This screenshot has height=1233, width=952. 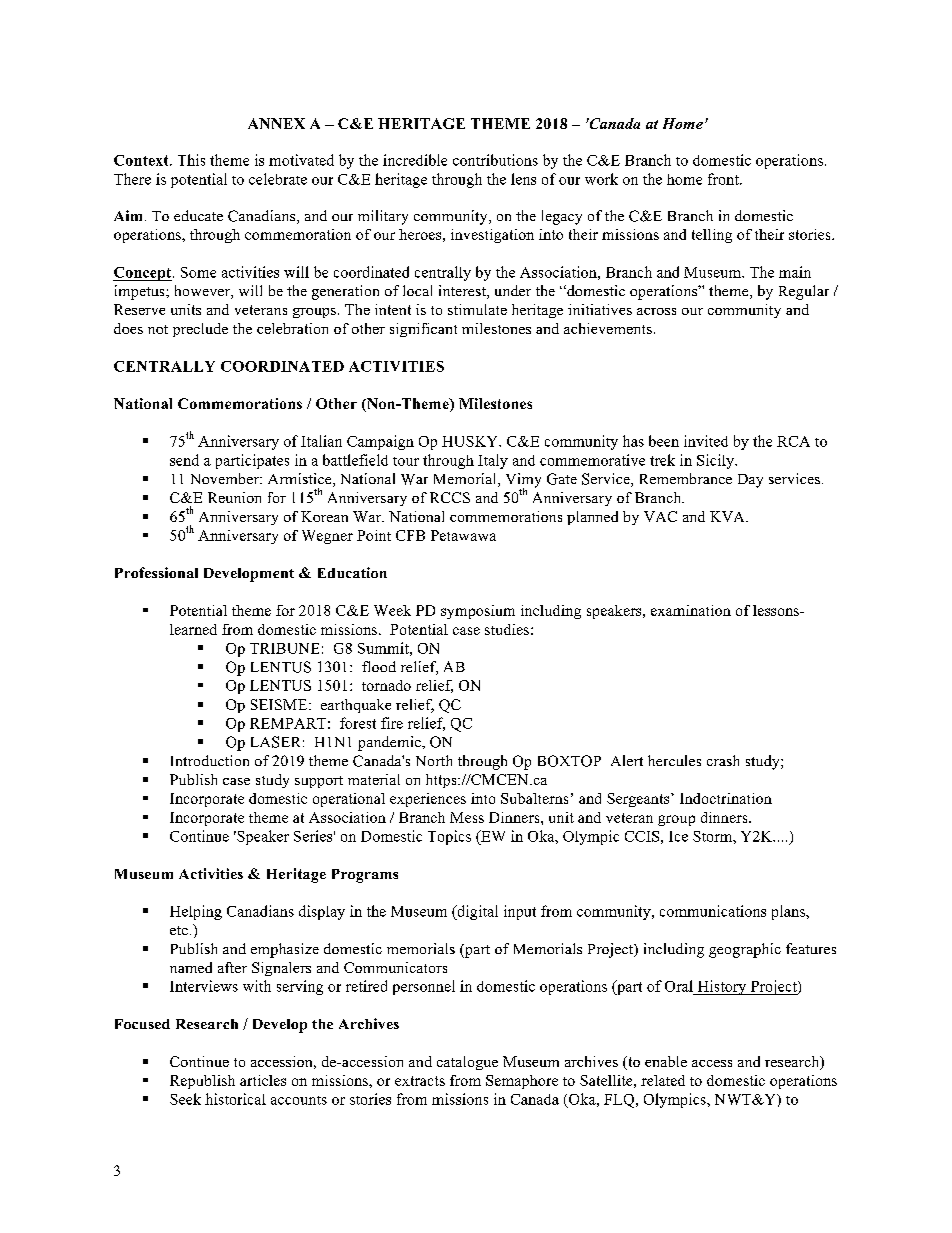 What do you see at coordinates (156, 572) in the screenshot?
I see `Professional` at bounding box center [156, 572].
